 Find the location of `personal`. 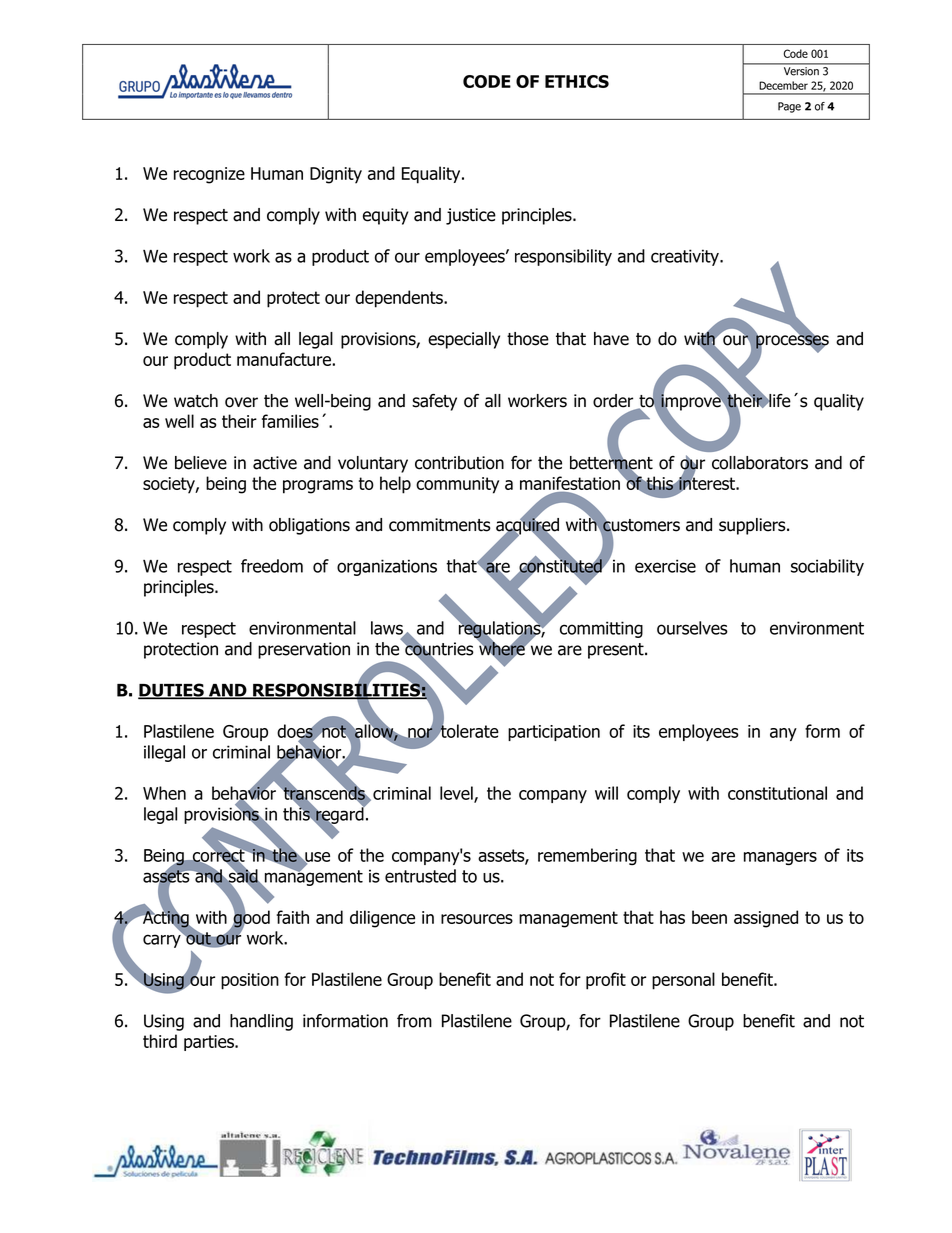

personal is located at coordinates (683, 981).
